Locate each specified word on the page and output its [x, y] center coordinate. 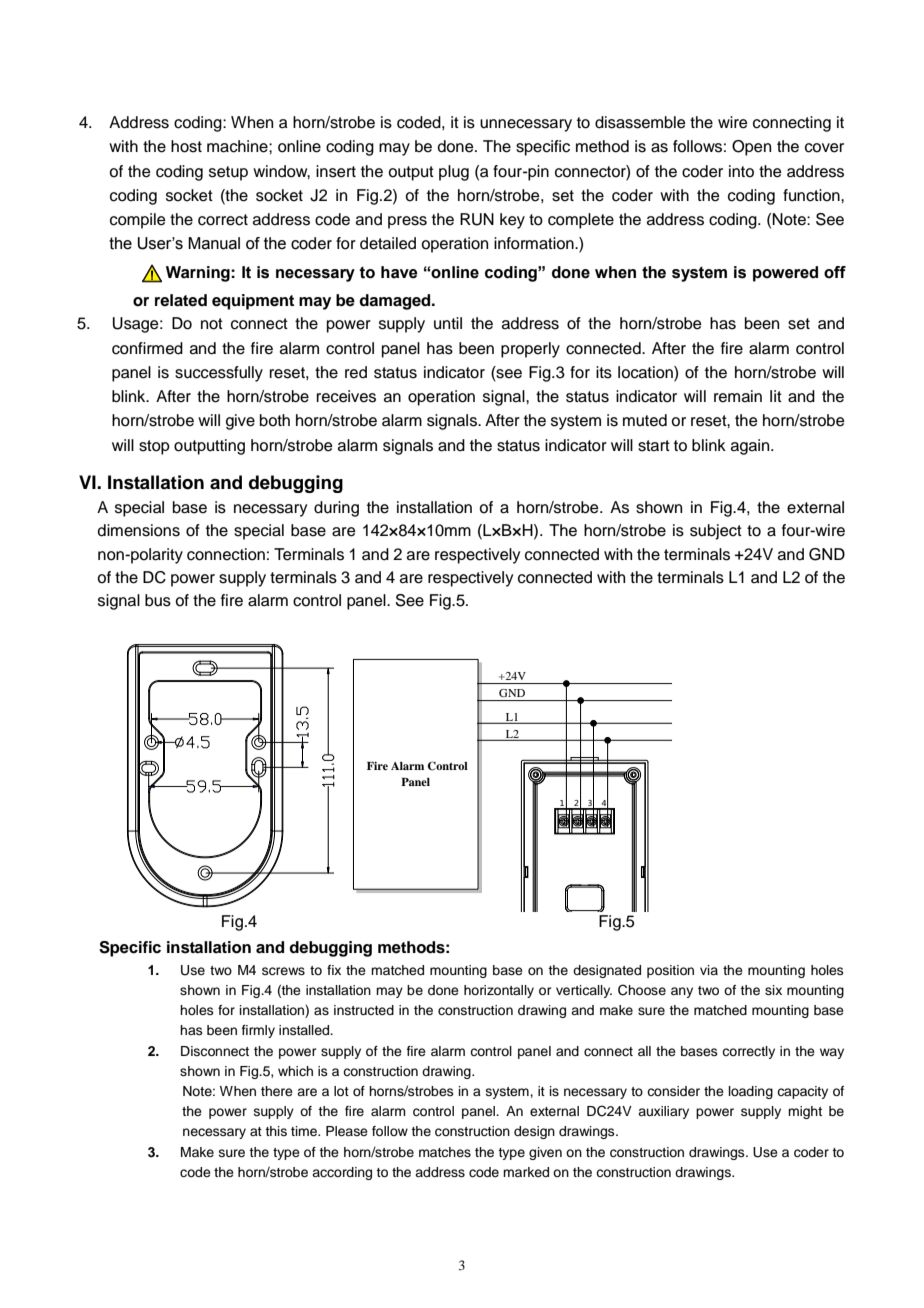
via [709, 970]
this [276, 1131]
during [336, 509]
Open [751, 148]
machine [238, 146]
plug [454, 173]
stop [154, 447]
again [751, 447]
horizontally [499, 991]
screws [283, 971]
